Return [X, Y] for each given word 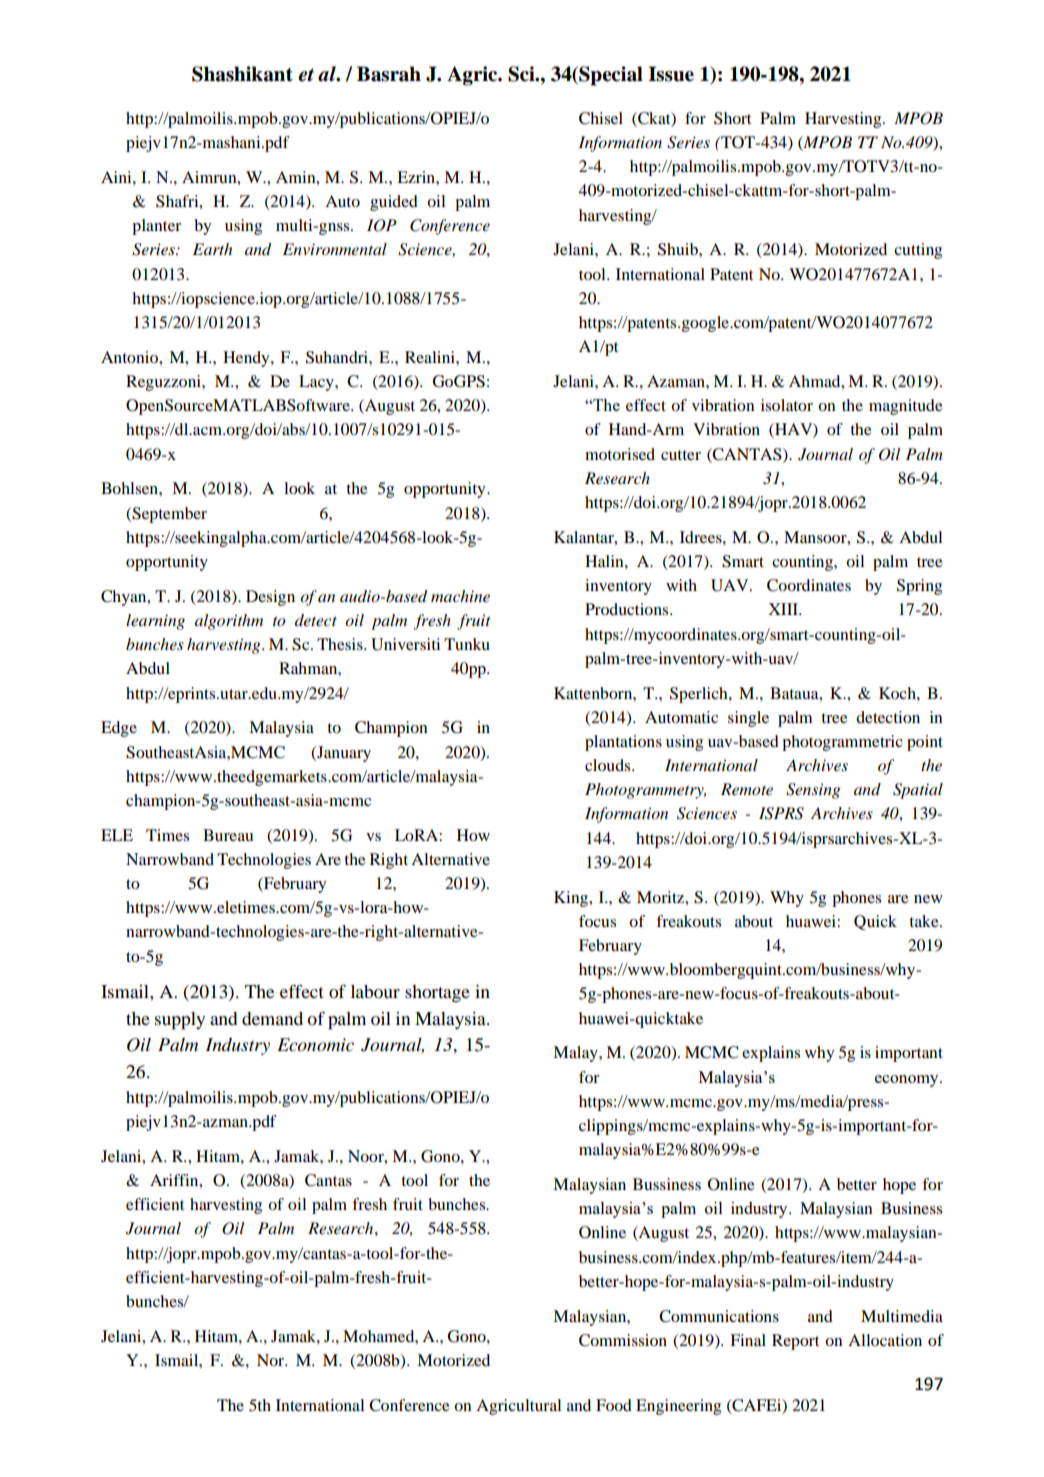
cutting [918, 251]
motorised [620, 454]
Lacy [317, 383]
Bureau [228, 835]
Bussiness [667, 1184]
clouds [609, 765]
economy [908, 1081]
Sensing [813, 791]
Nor [272, 1360]
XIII [784, 609]
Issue [671, 74]
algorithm [229, 622]
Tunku [467, 644]
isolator [787, 405]
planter [156, 227]
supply [180, 1021]
